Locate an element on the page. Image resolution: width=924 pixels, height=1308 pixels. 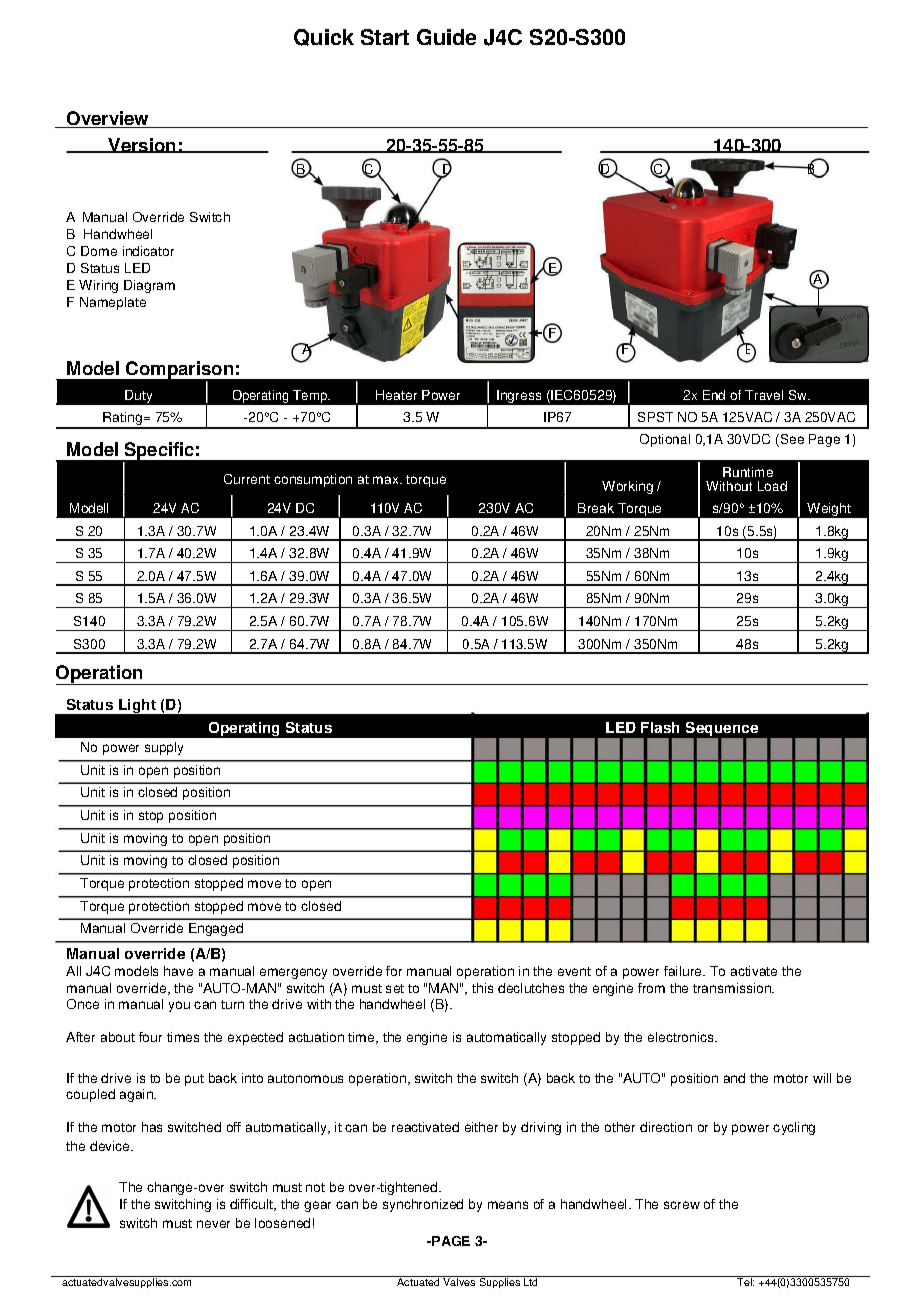
Flash is located at coordinates (660, 727).
